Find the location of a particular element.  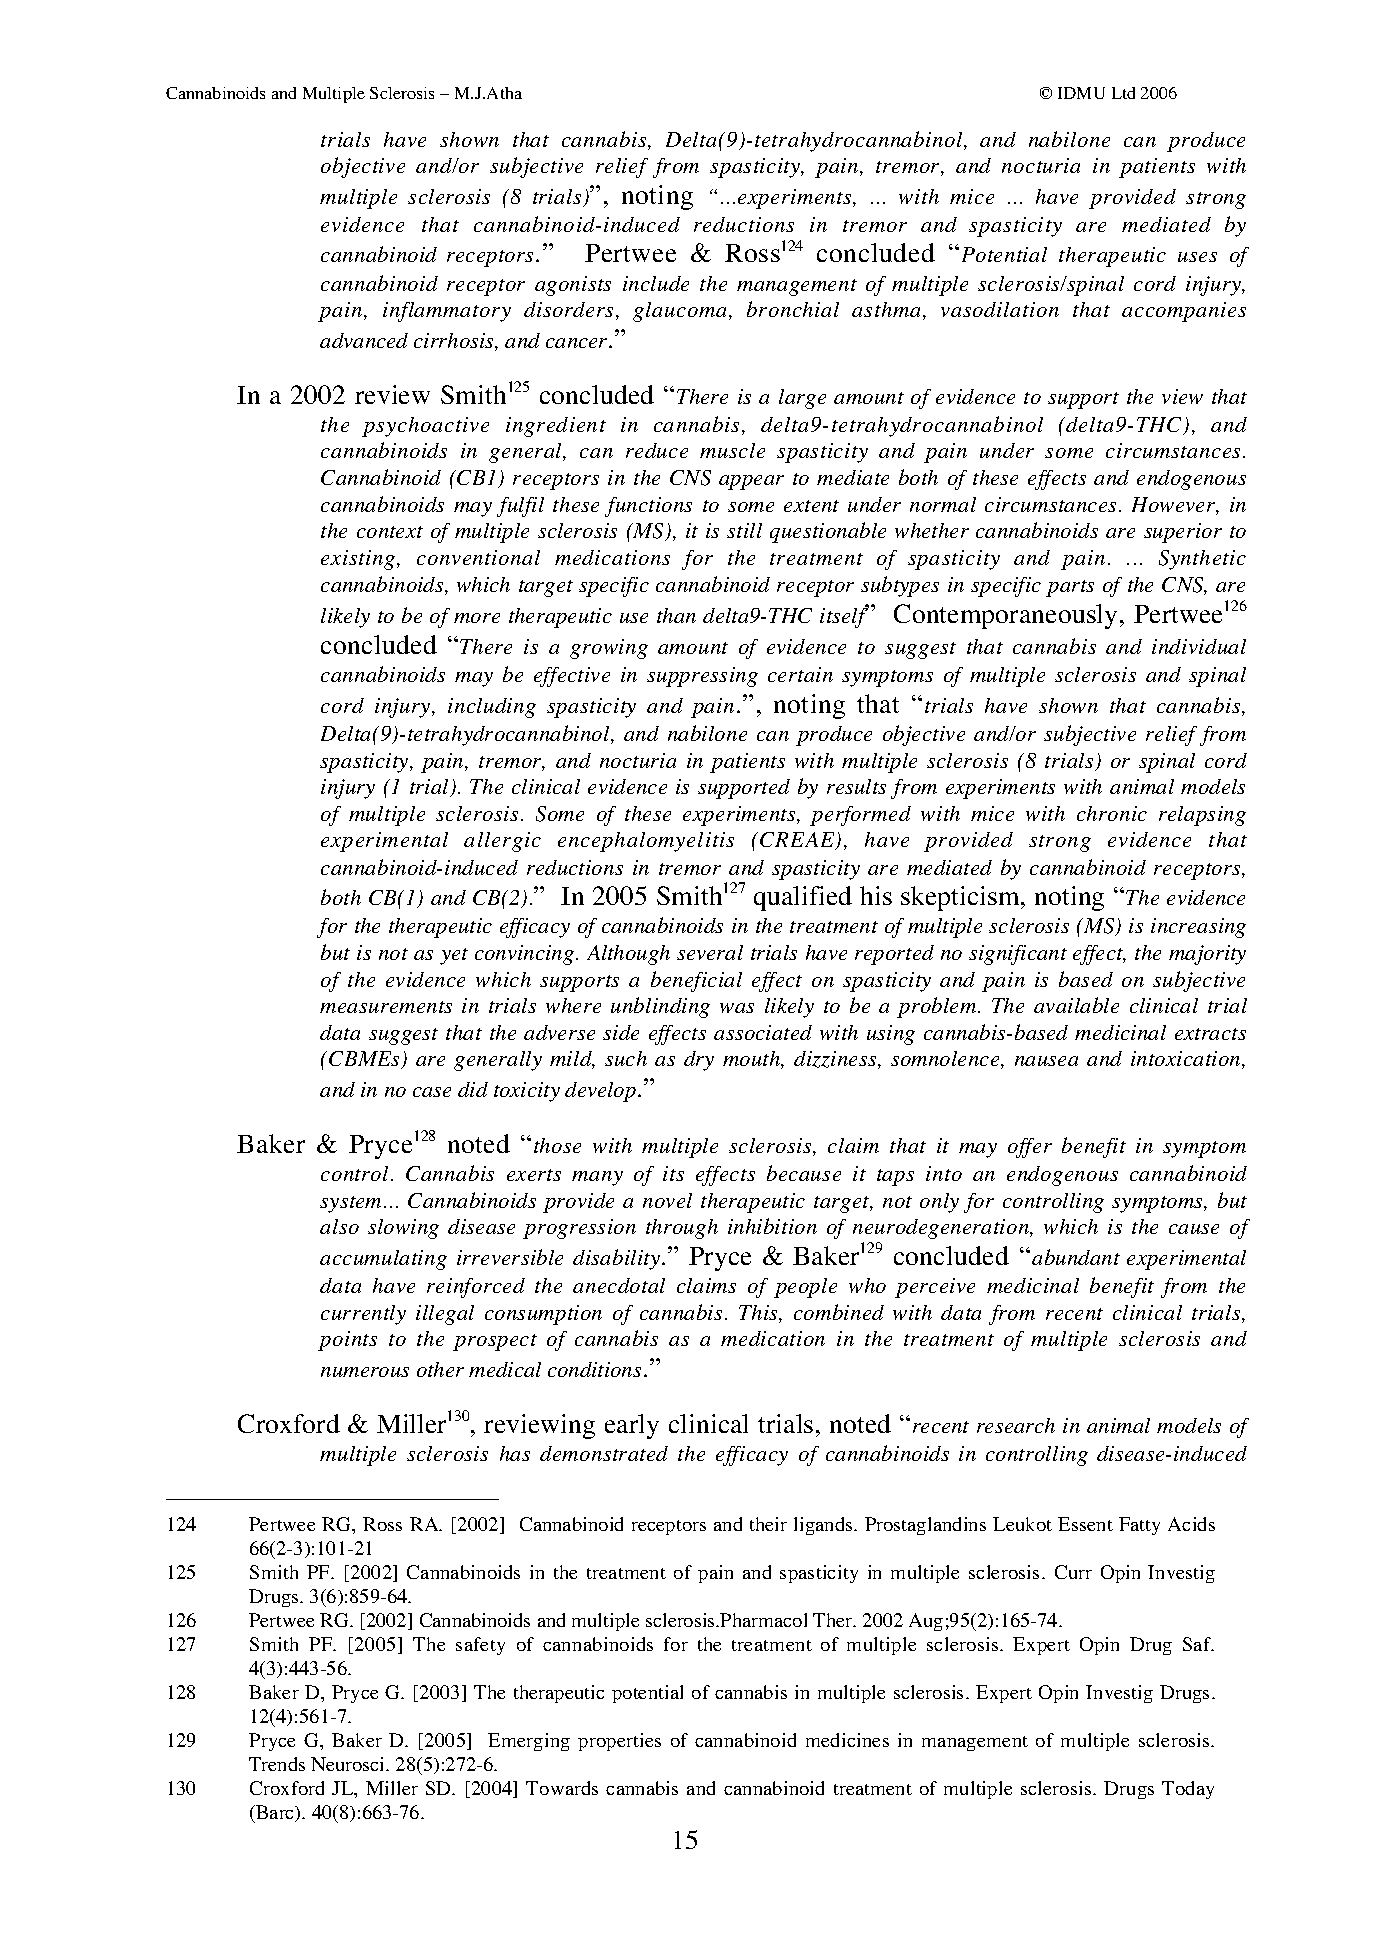

include is located at coordinates (656, 283).
